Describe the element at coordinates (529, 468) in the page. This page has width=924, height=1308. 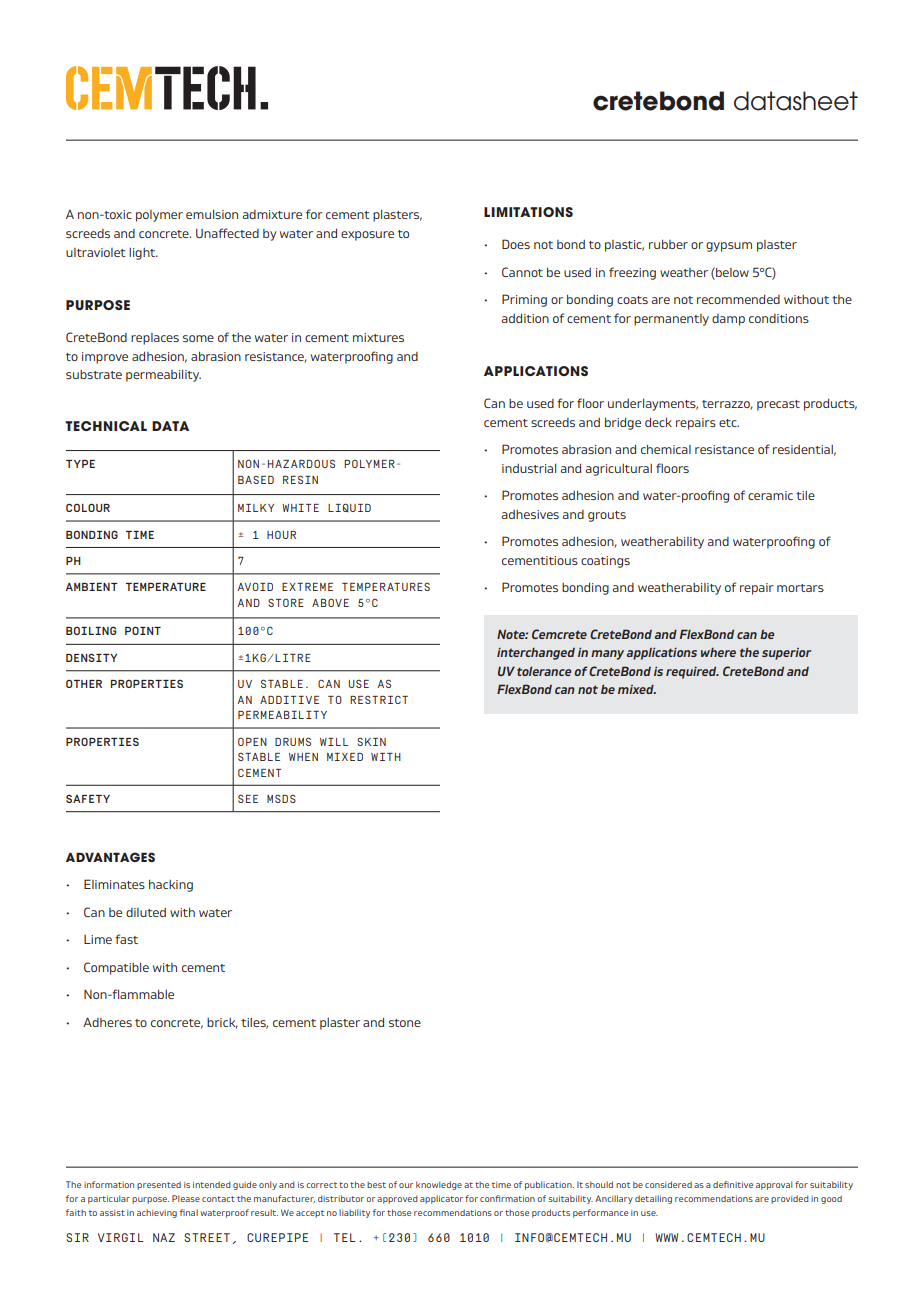
I see `industrial` at that location.
